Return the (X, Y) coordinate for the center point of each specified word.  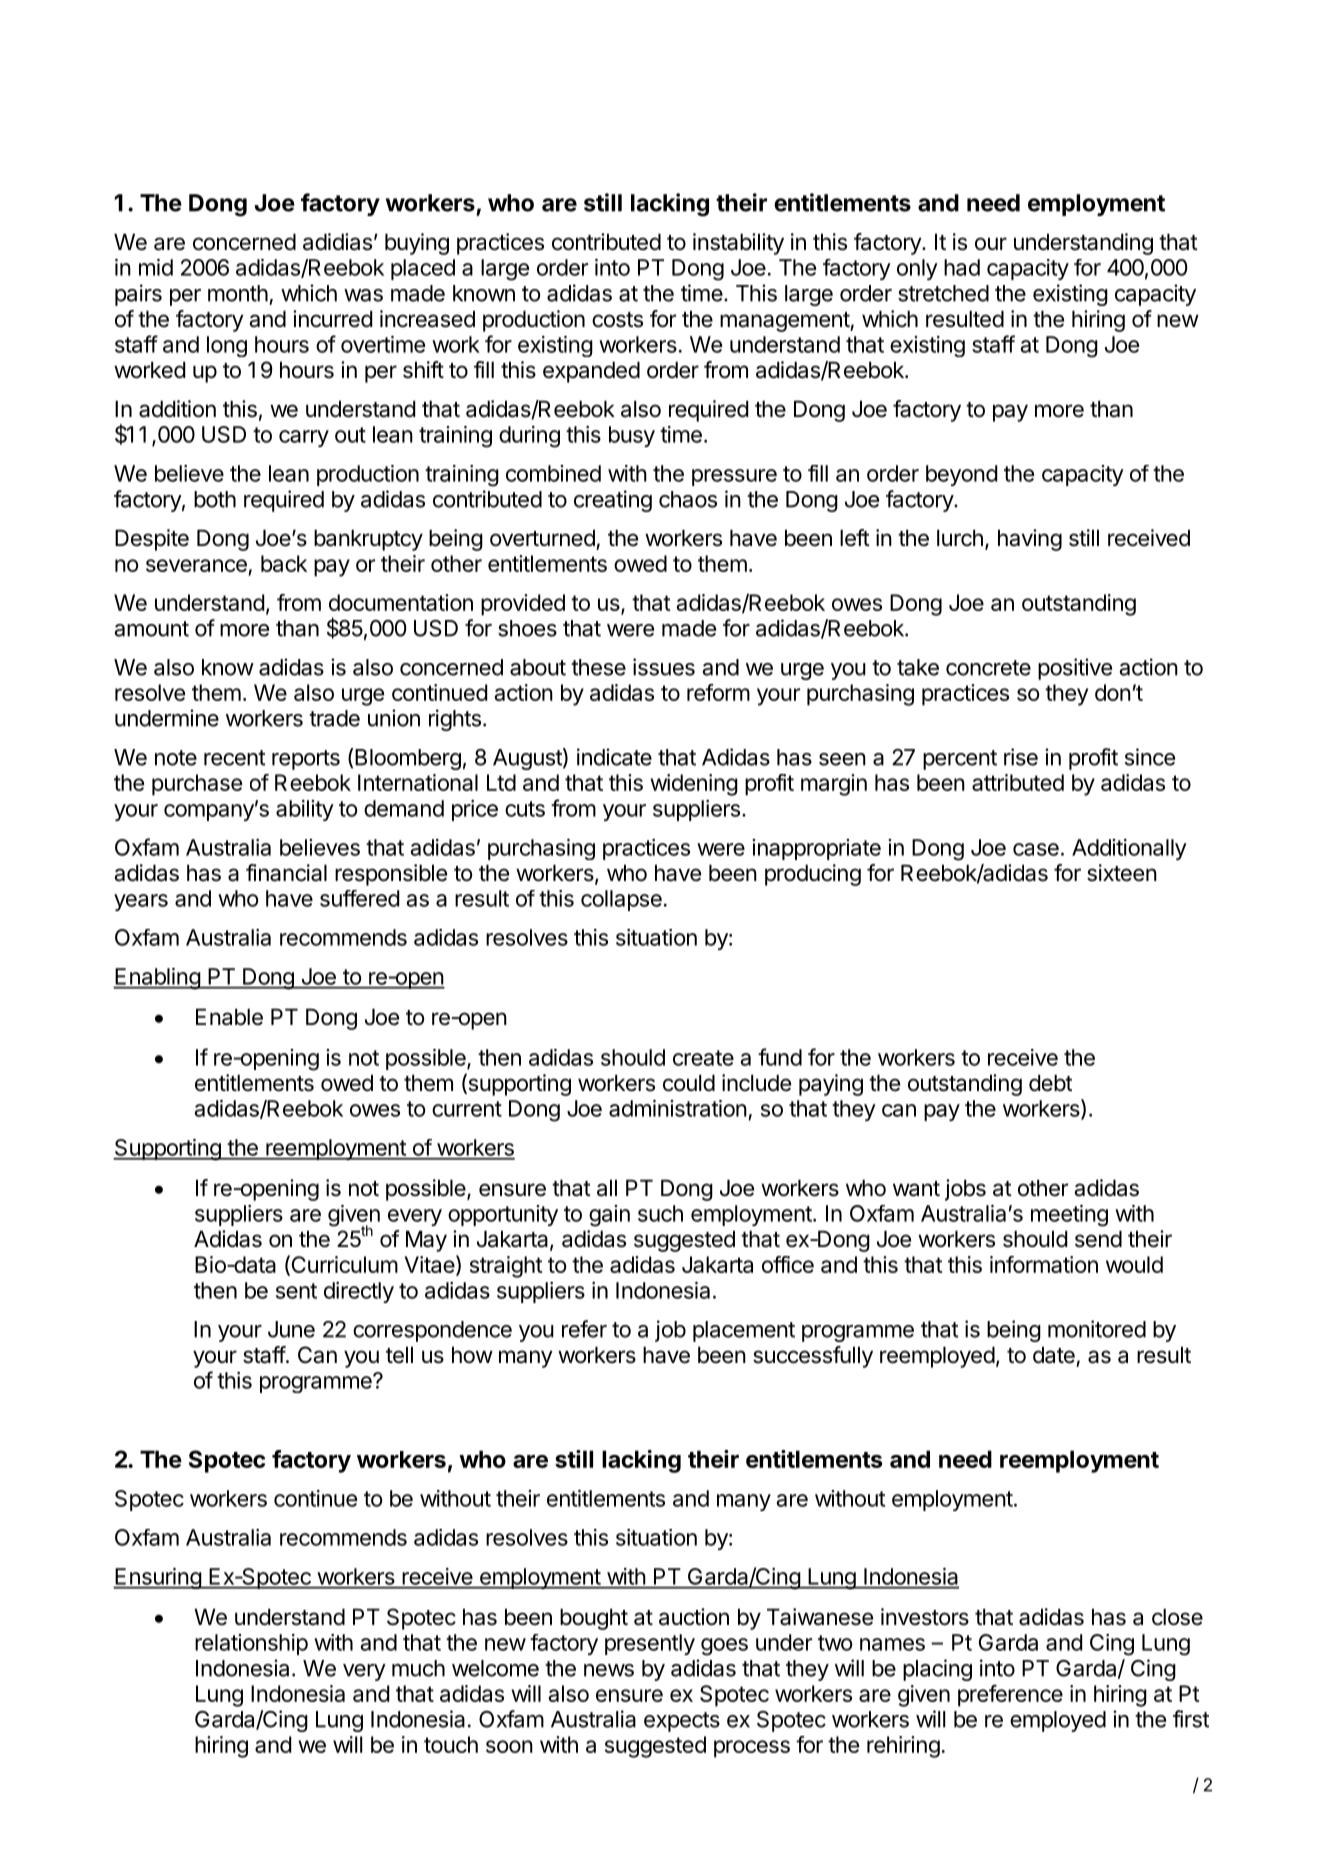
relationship (251, 1644)
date (1054, 1355)
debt (1050, 1083)
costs (617, 320)
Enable (229, 1017)
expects (682, 1722)
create (703, 1058)
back (284, 563)
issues (664, 667)
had (962, 267)
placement (744, 1331)
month (238, 293)
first (1191, 1719)
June (291, 1329)
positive (1075, 669)
